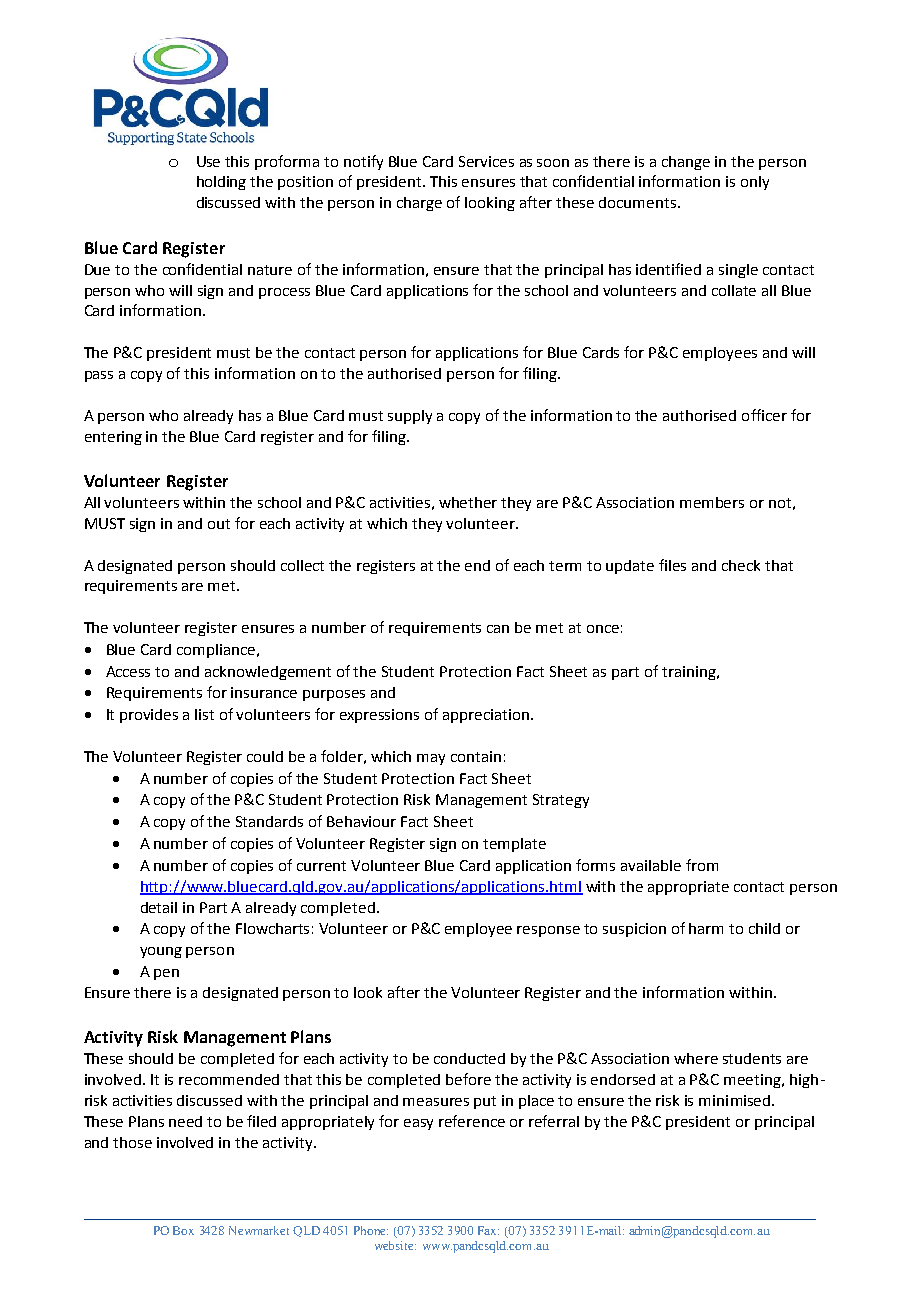 This screenshot has width=924, height=1308. I want to click on charge, so click(419, 204).
